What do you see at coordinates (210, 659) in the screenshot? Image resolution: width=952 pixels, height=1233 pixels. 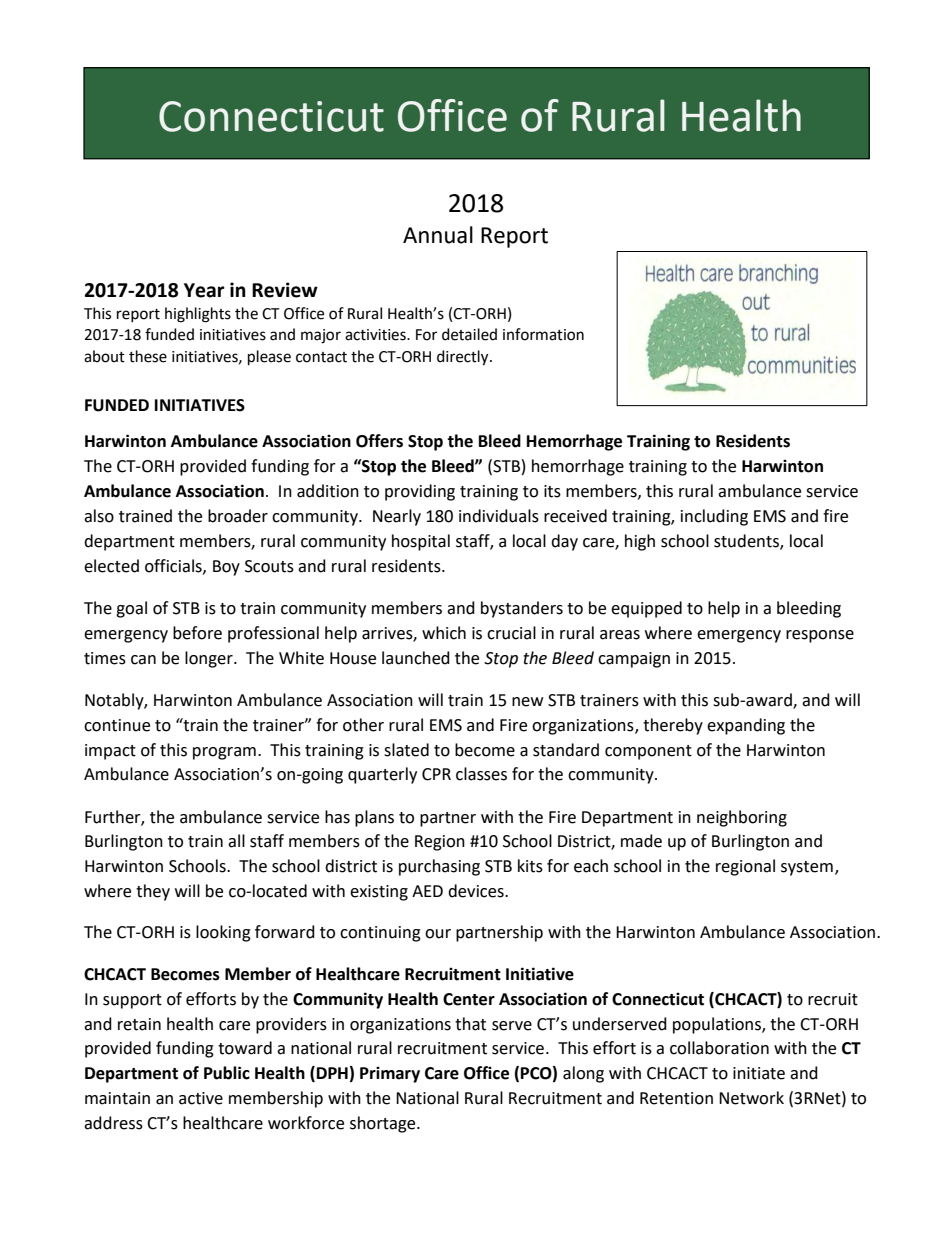 I see `longer` at bounding box center [210, 659].
